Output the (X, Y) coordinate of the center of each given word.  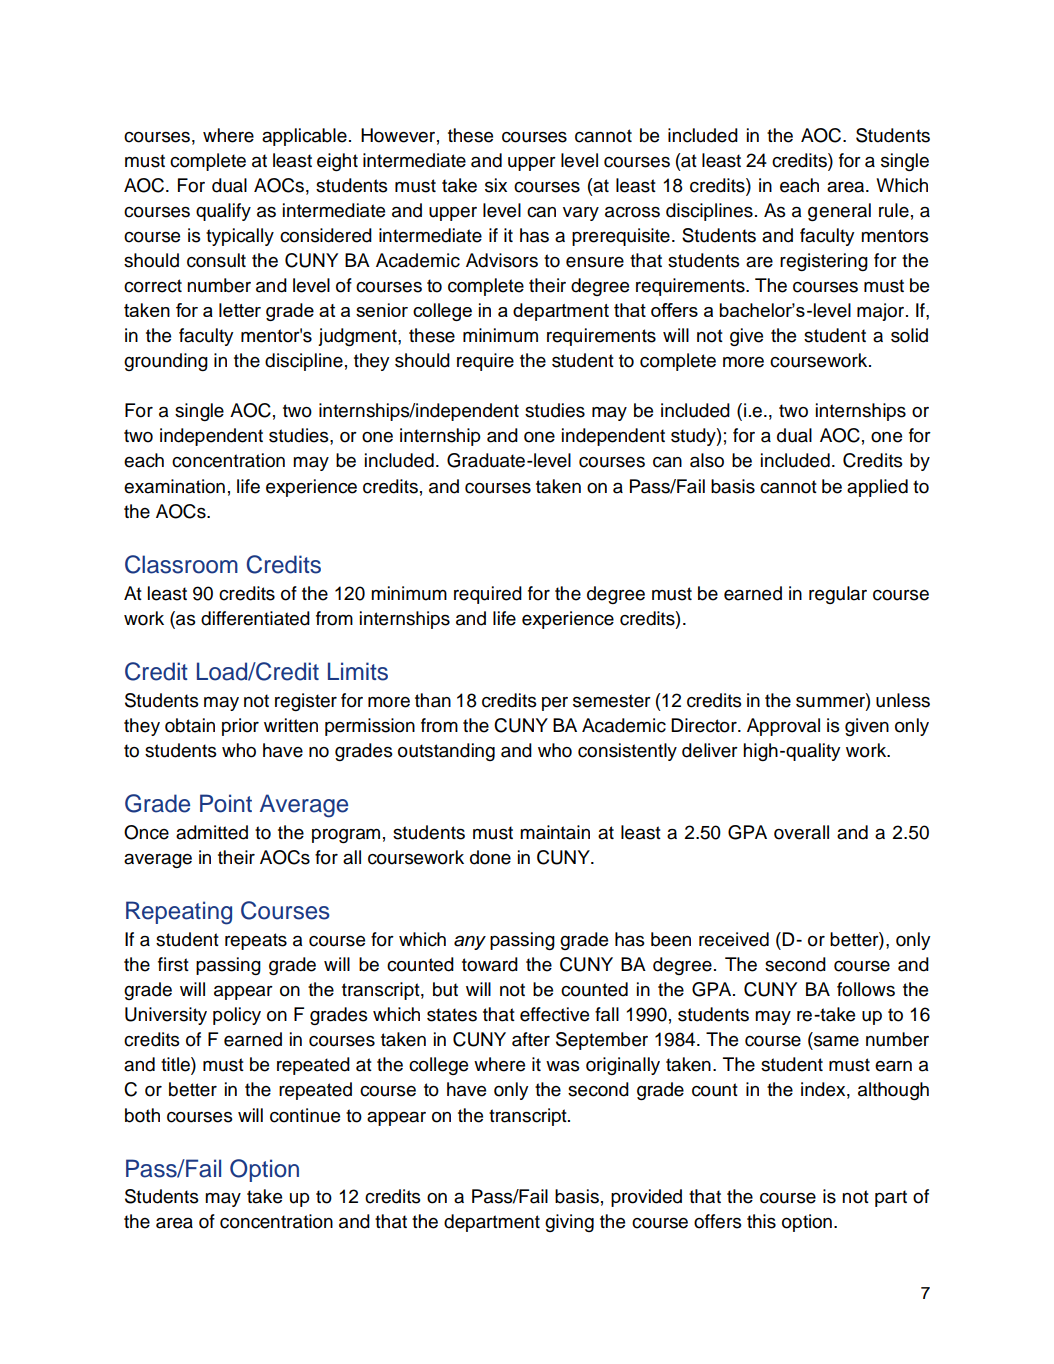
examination (174, 486)
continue (305, 1115)
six (496, 185)
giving (569, 1223)
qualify (223, 212)
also (707, 460)
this (761, 1221)
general (839, 212)
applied (877, 488)
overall (801, 832)
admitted (212, 832)
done (490, 857)
